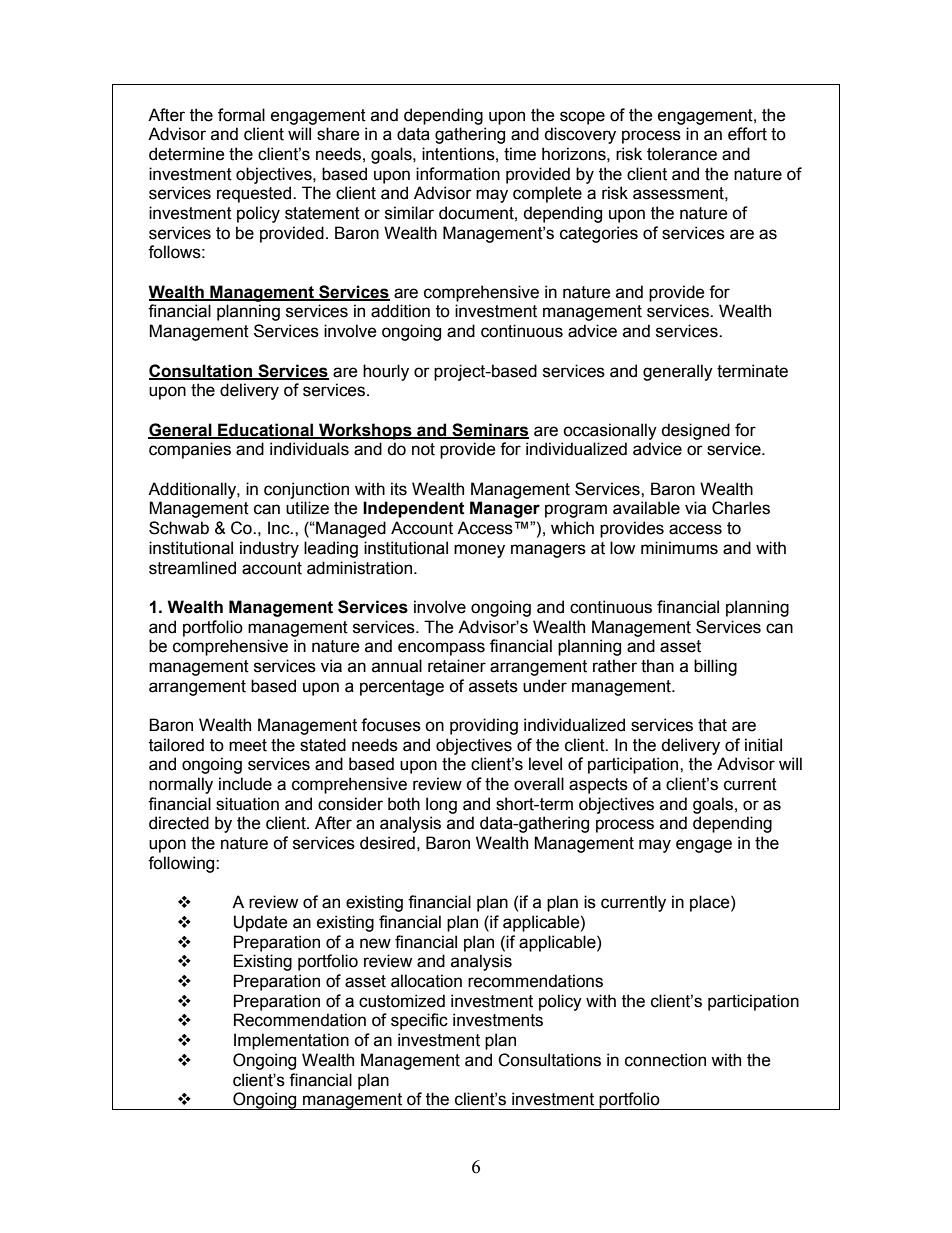 This image has height=1233, width=952. I want to click on tolerance, so click(682, 154).
